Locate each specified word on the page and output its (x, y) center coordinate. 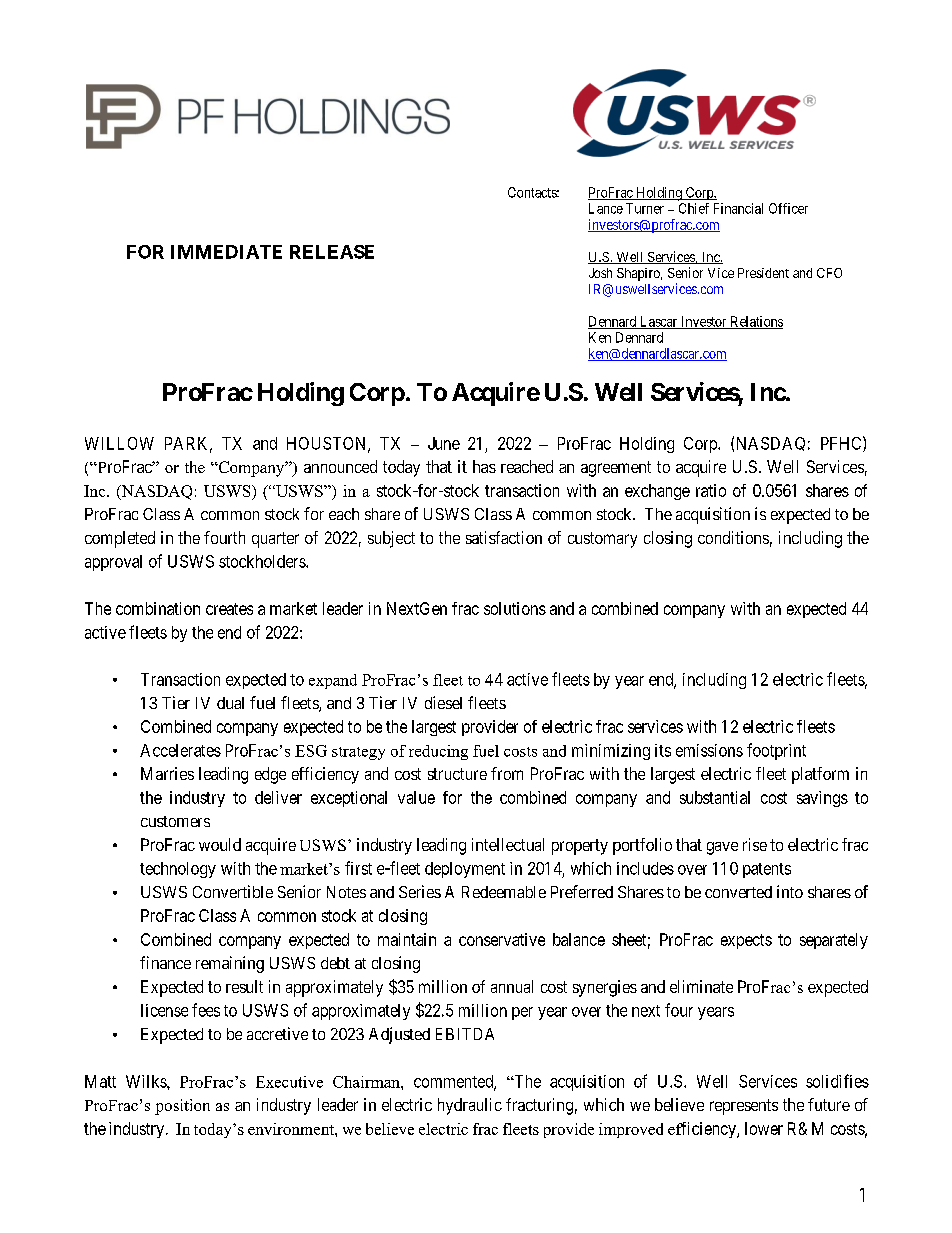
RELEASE (332, 252)
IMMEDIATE (226, 252)
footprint (776, 751)
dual (230, 703)
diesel (443, 702)
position (182, 1107)
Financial (738, 208)
